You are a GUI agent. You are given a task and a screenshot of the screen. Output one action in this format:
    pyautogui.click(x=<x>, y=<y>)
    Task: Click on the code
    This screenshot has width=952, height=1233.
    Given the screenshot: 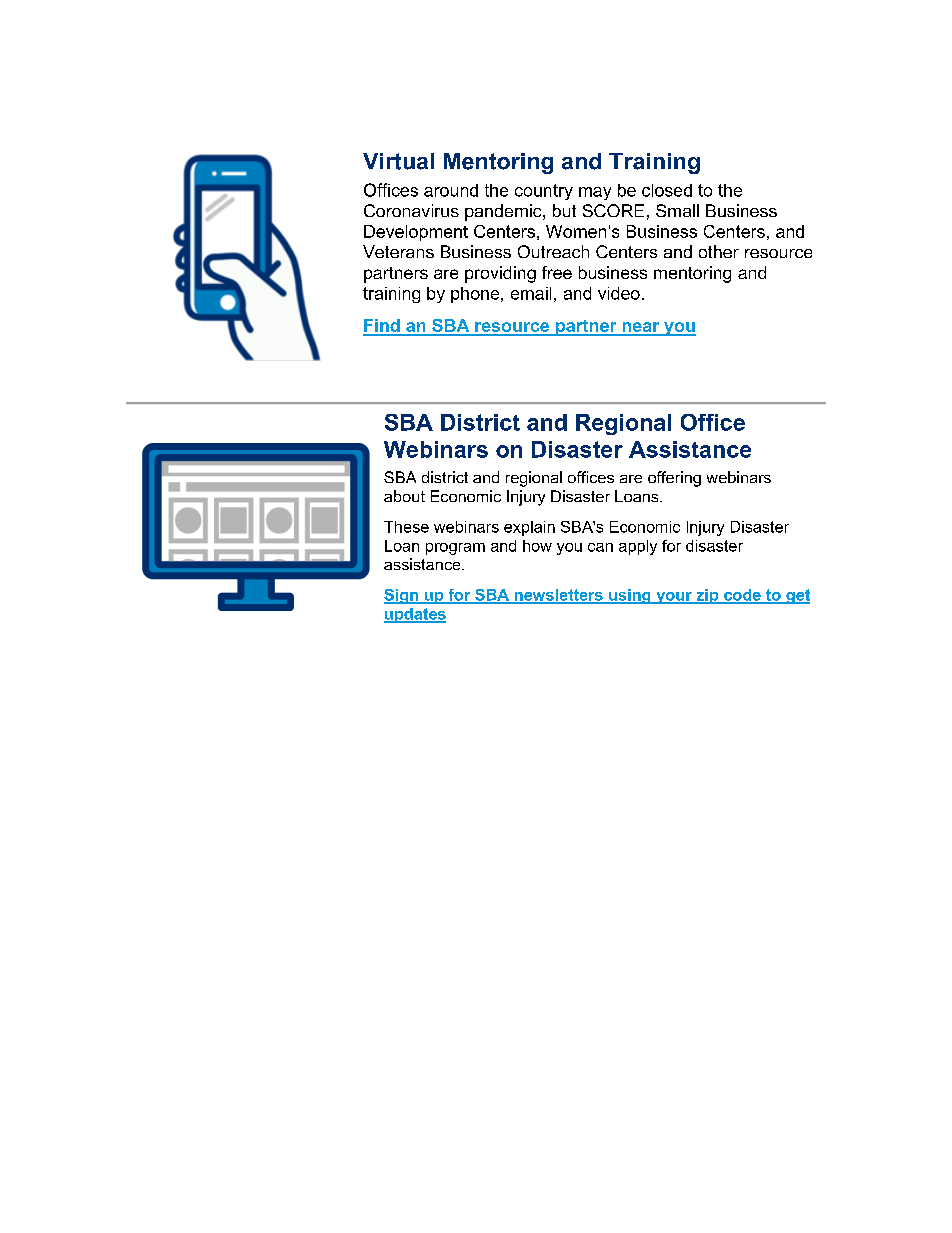 What is the action you would take?
    pyautogui.click(x=742, y=596)
